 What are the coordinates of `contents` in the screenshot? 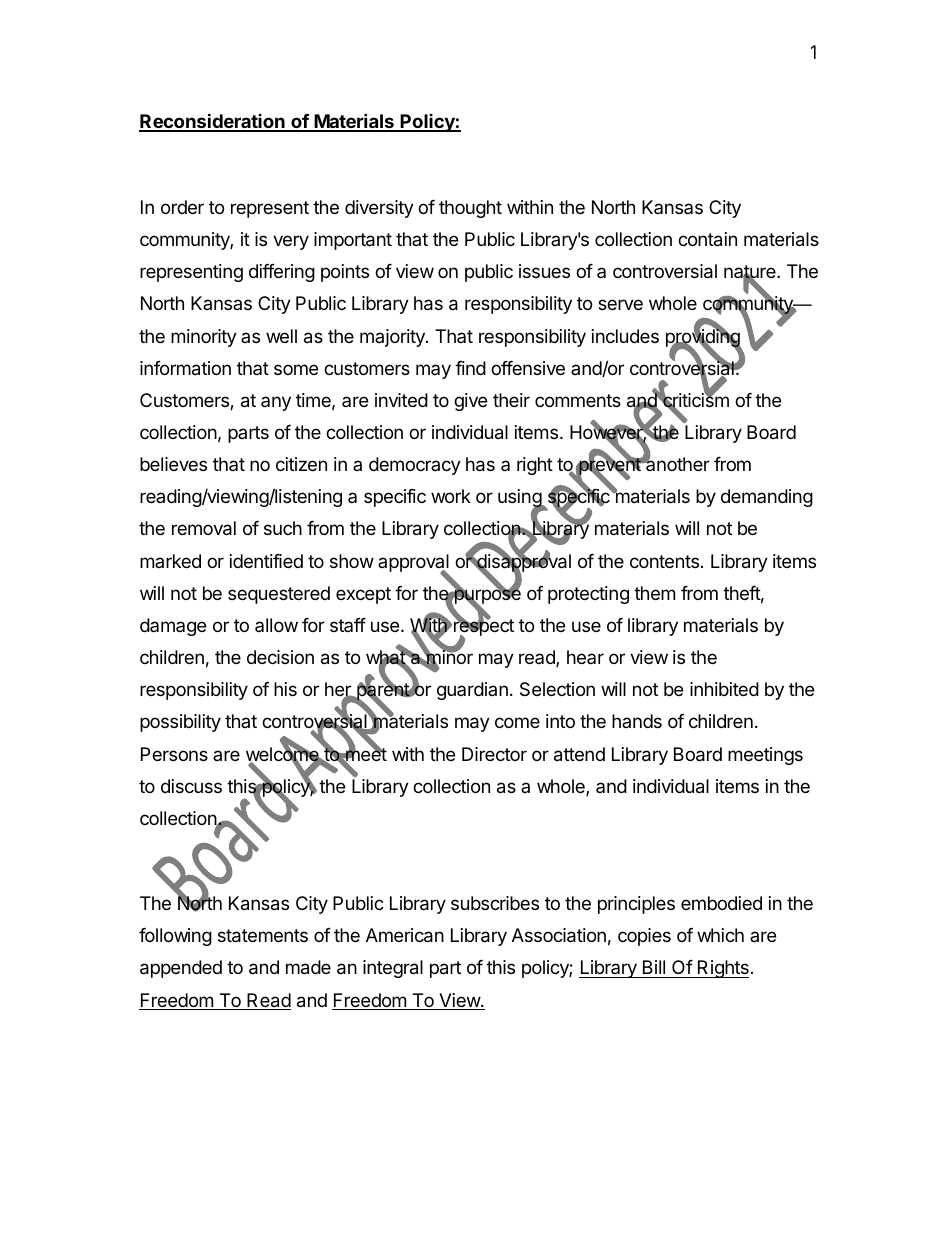 It's located at (664, 561).
